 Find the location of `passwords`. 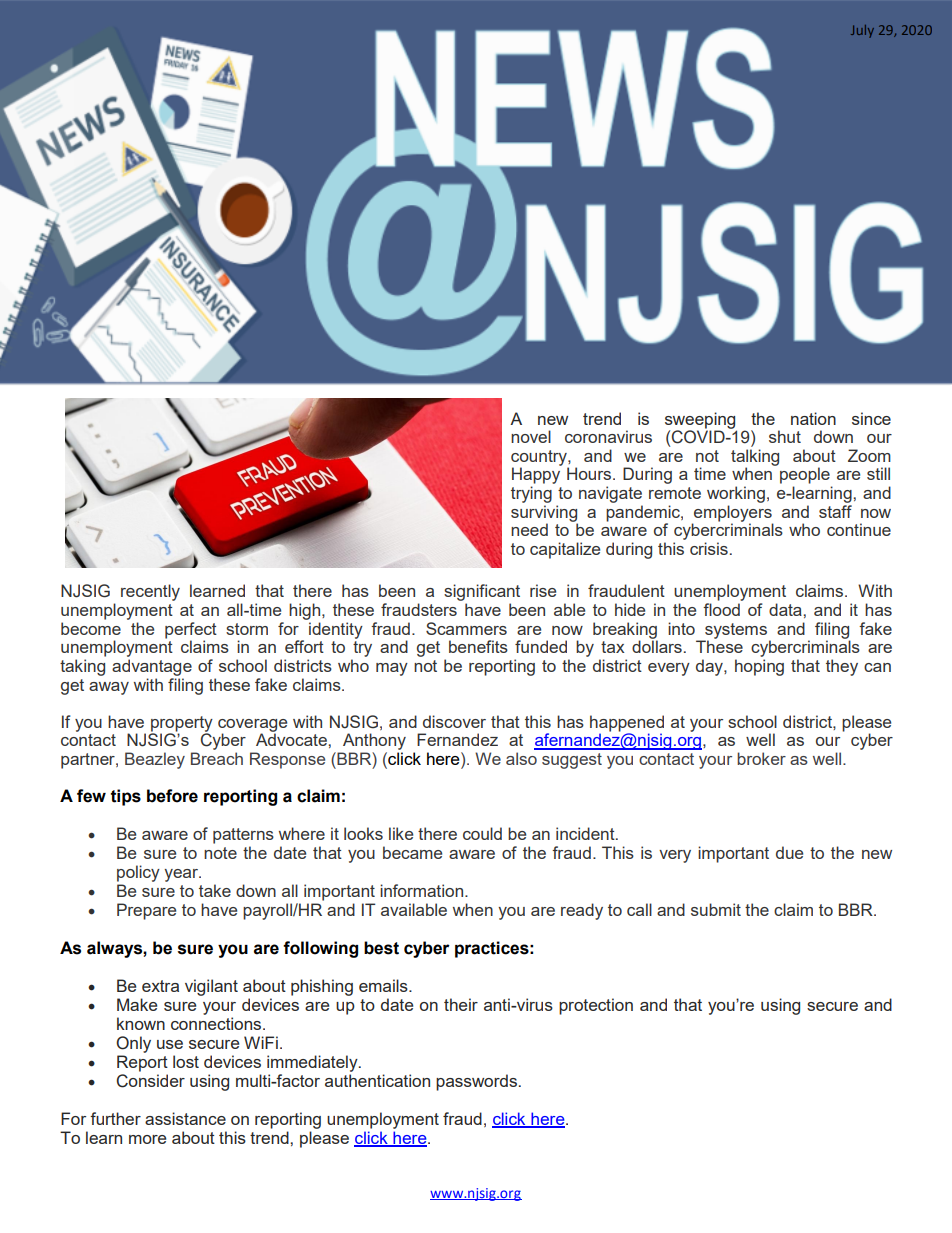

passwords is located at coordinates (476, 1082).
